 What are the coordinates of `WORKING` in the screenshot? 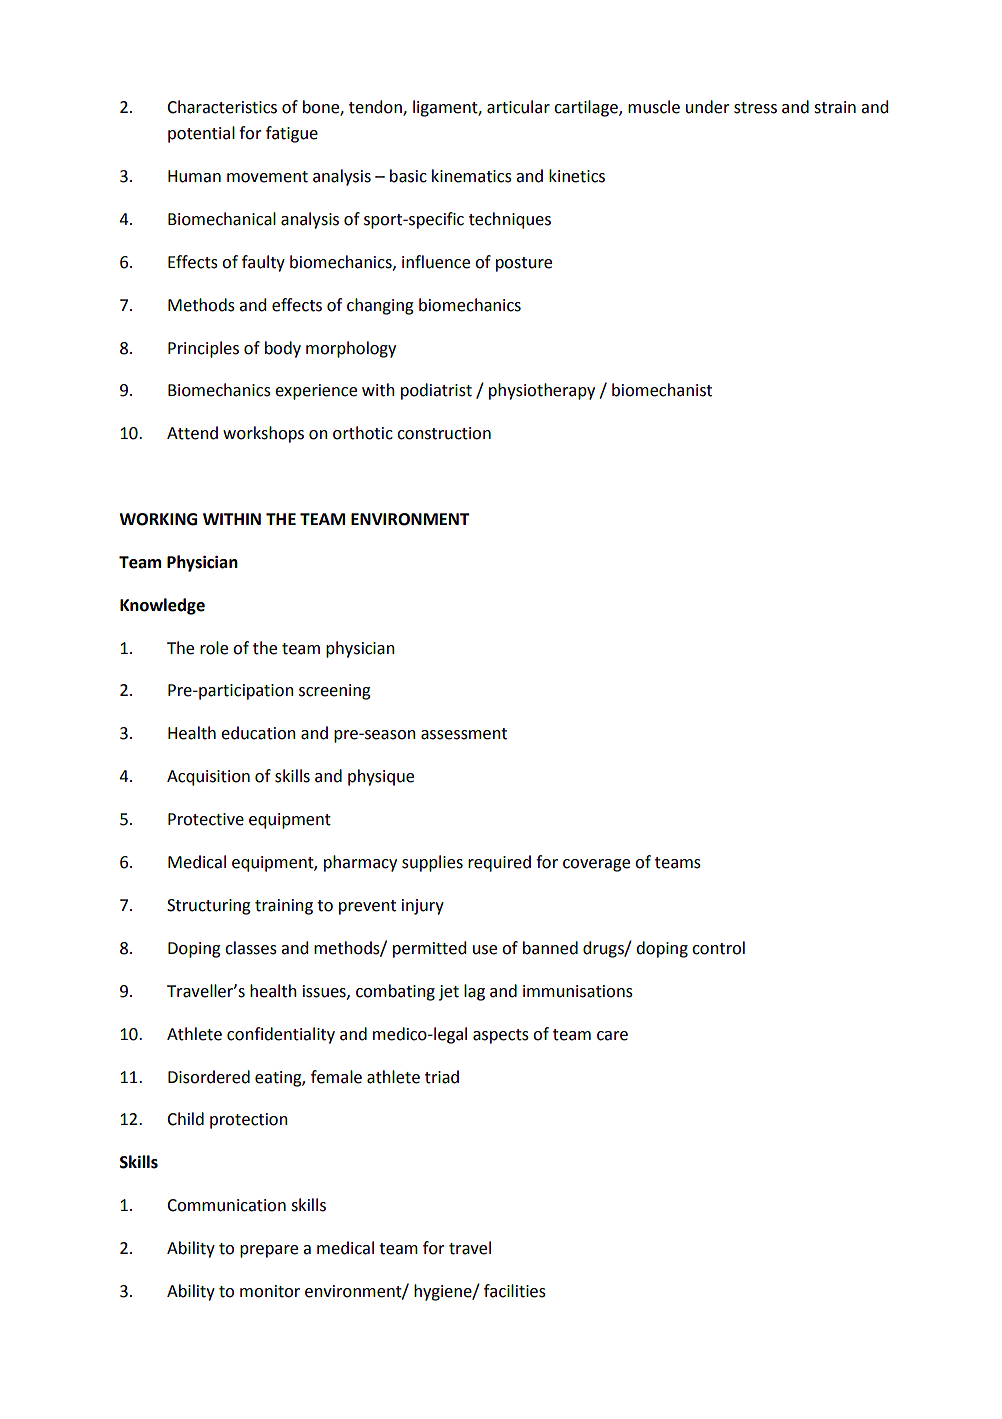 It's located at (158, 519).
